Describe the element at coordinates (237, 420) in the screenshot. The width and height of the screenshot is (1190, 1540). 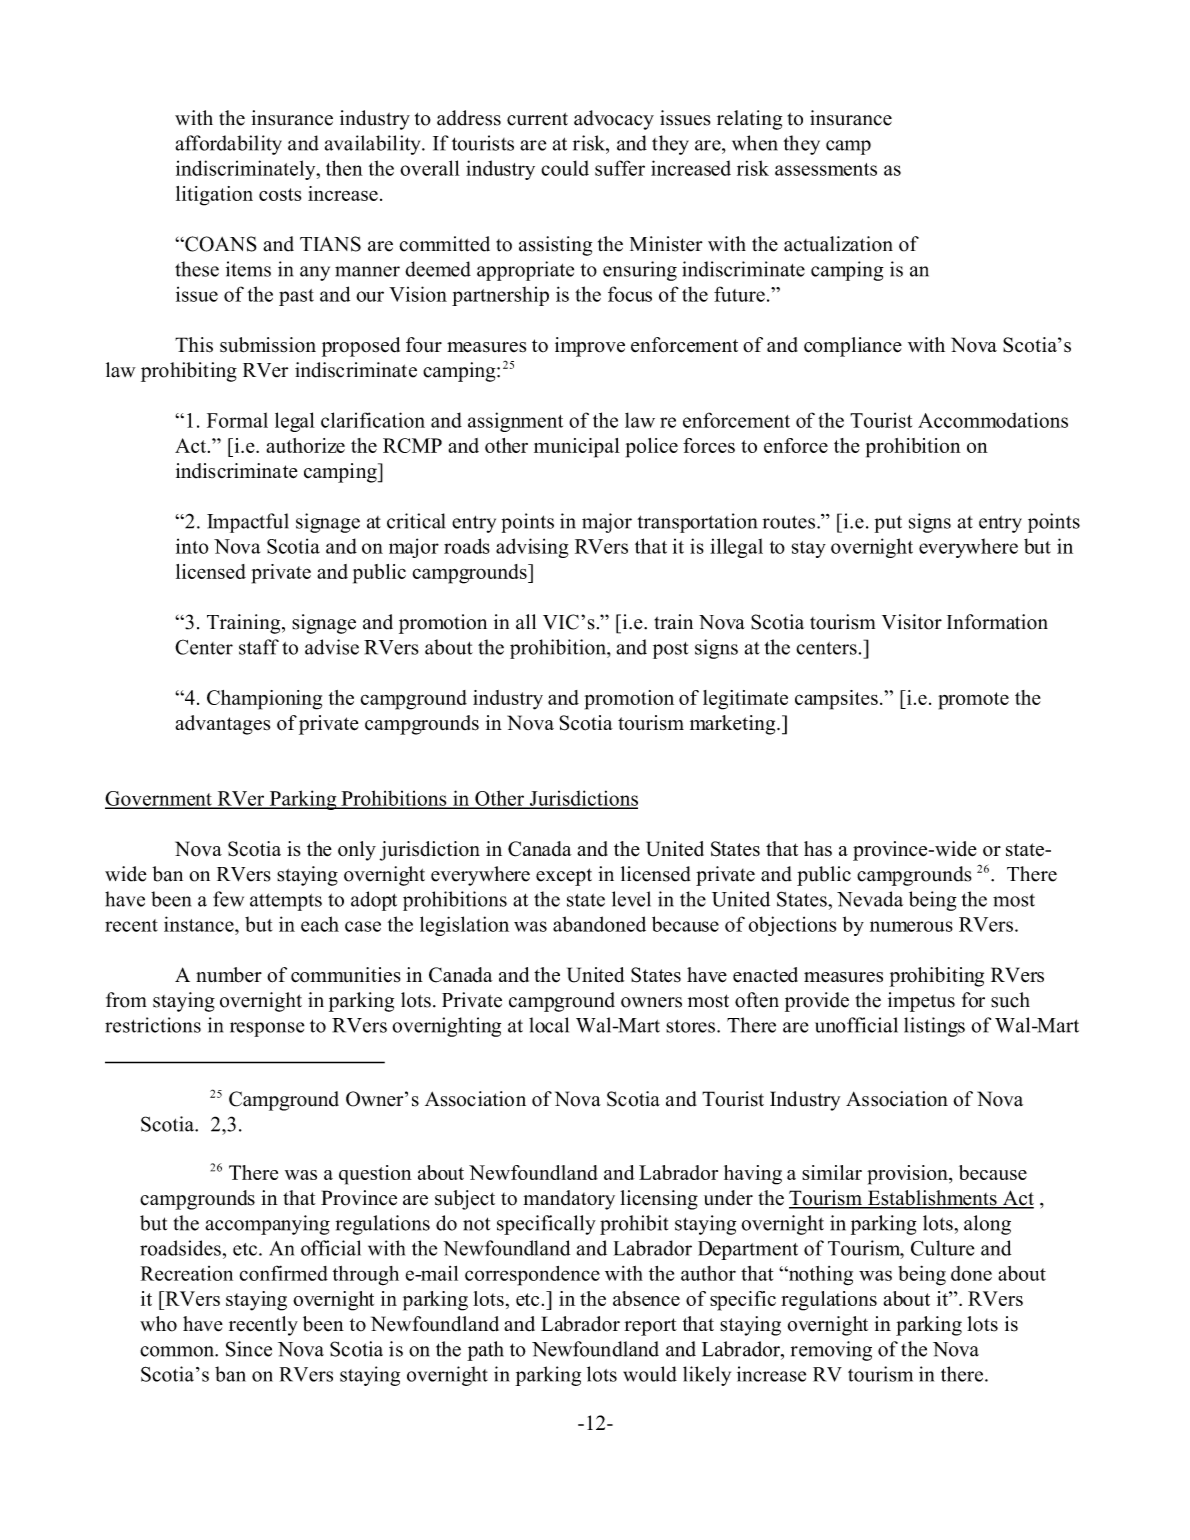
I see `Formal` at that location.
